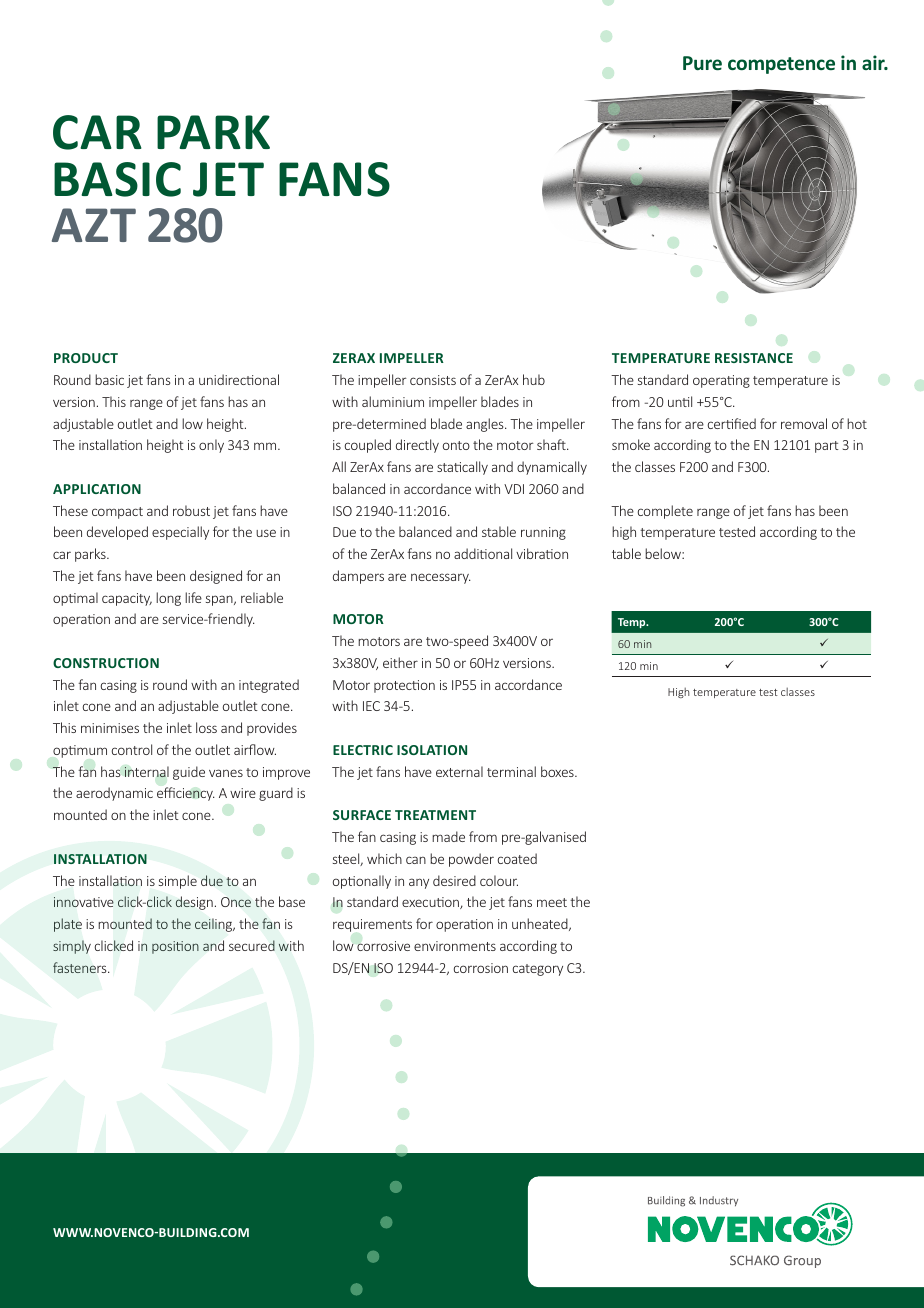  What do you see at coordinates (86, 358) in the page?
I see `PRODUCT` at bounding box center [86, 358].
